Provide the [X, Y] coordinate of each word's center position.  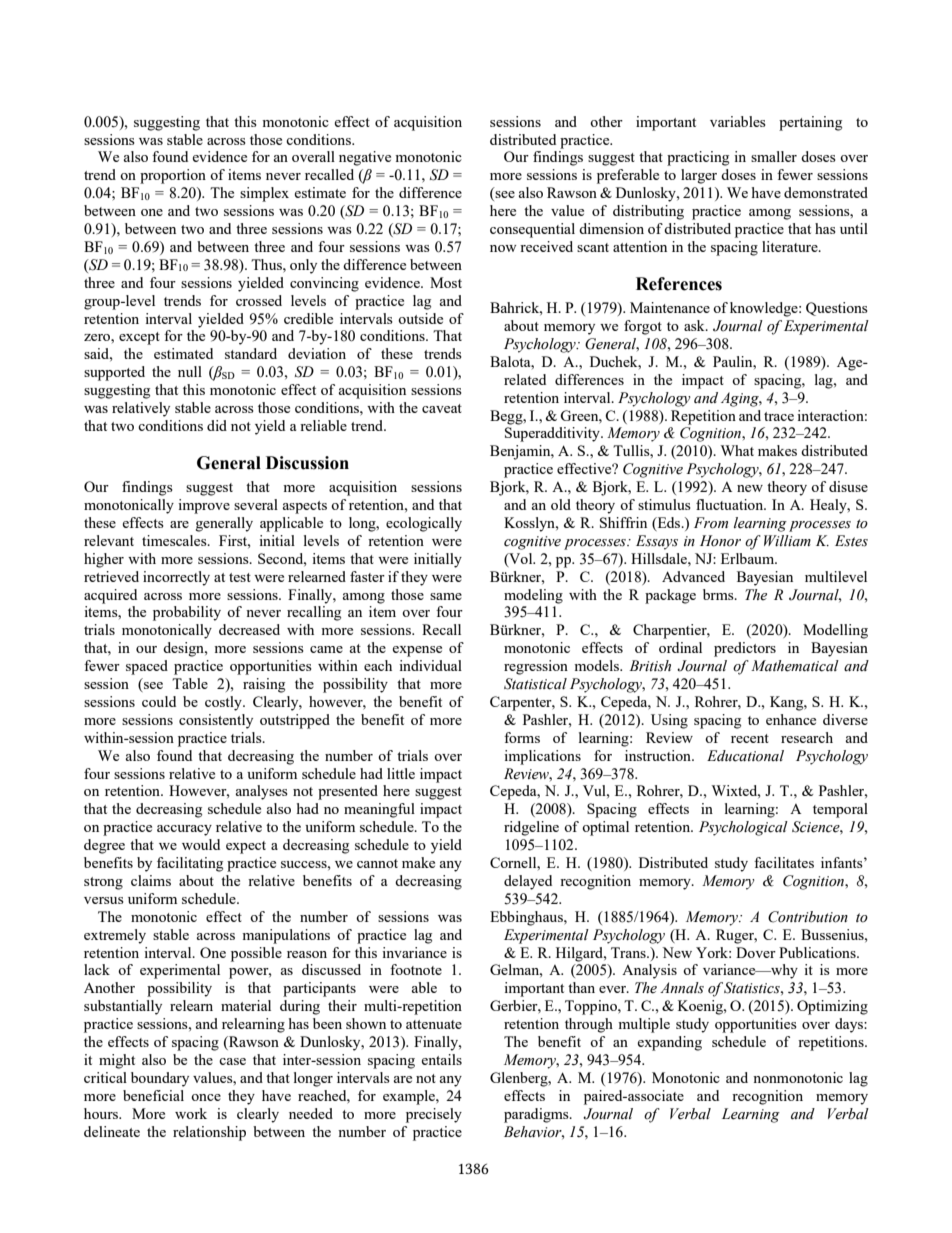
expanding [669, 1043]
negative [365, 158]
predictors [745, 649]
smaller [774, 156]
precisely [434, 1115]
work [191, 1113]
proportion [173, 176]
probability [187, 613]
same [446, 596]
